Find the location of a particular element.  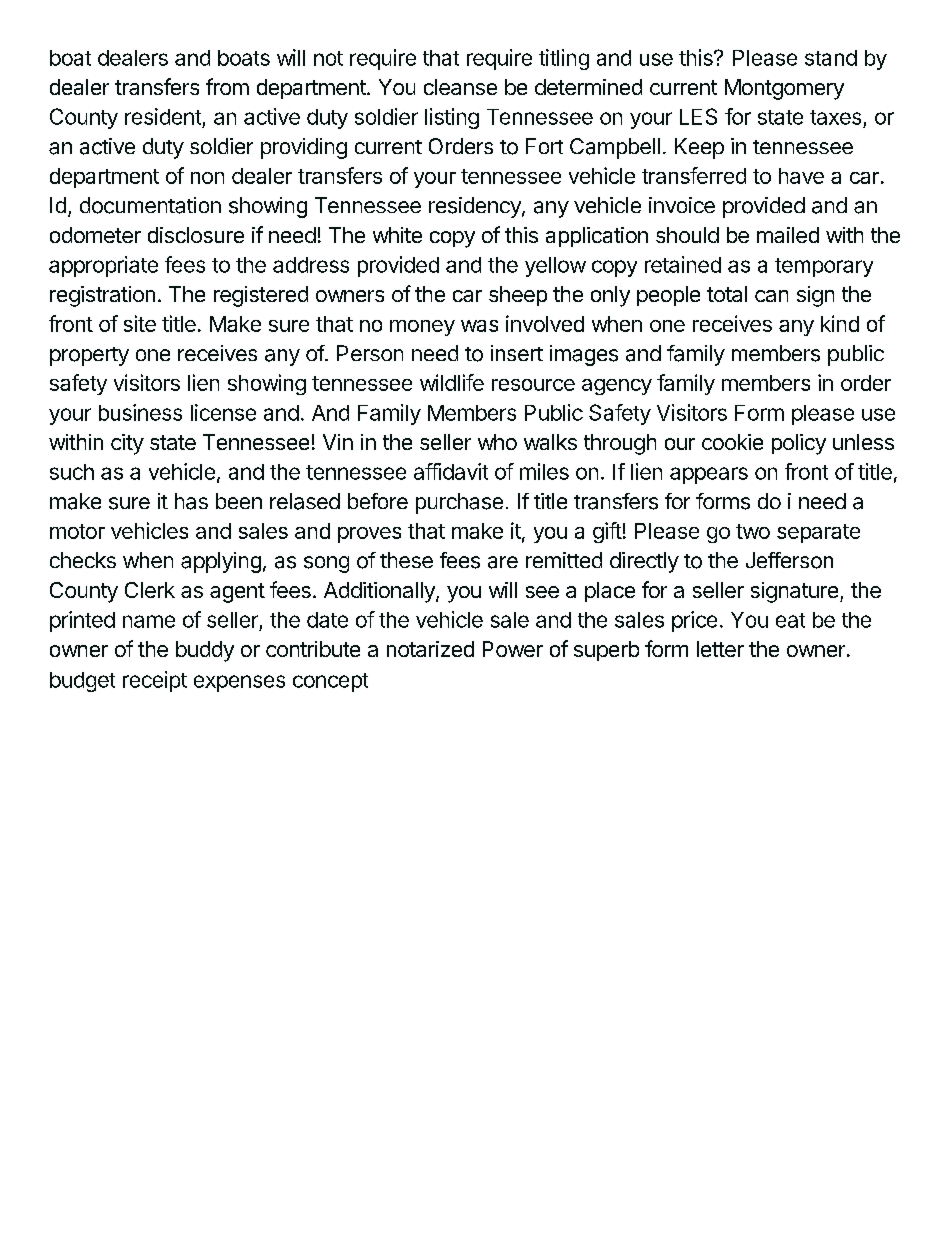

from is located at coordinates (227, 86).
